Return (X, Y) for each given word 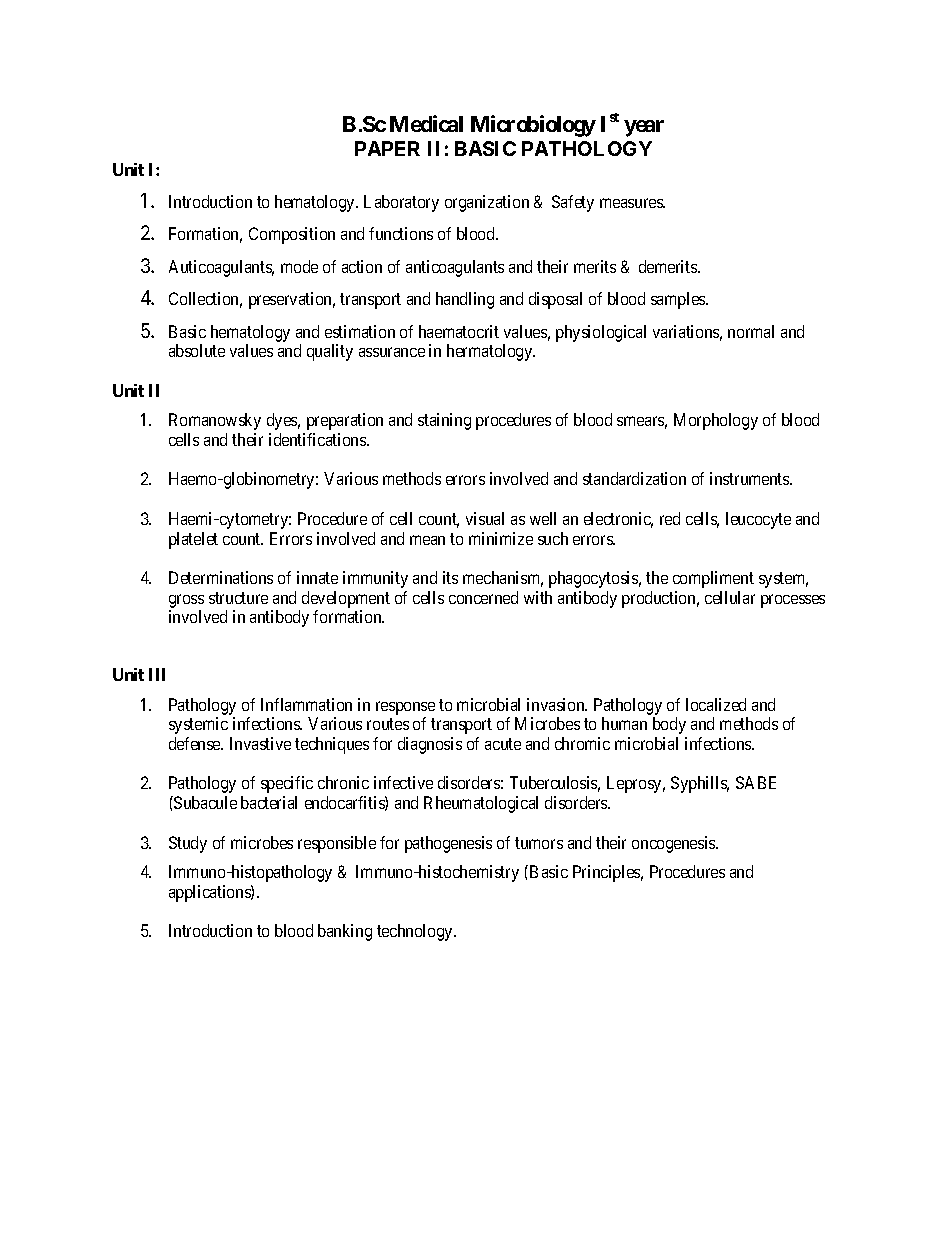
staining (444, 421)
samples (679, 300)
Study (188, 844)
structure (238, 598)
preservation (292, 300)
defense (196, 743)
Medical (426, 123)
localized (716, 704)
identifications (318, 439)
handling (465, 300)
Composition (292, 235)
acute (503, 744)
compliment (713, 579)
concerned (483, 597)
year (644, 128)
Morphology (716, 421)
